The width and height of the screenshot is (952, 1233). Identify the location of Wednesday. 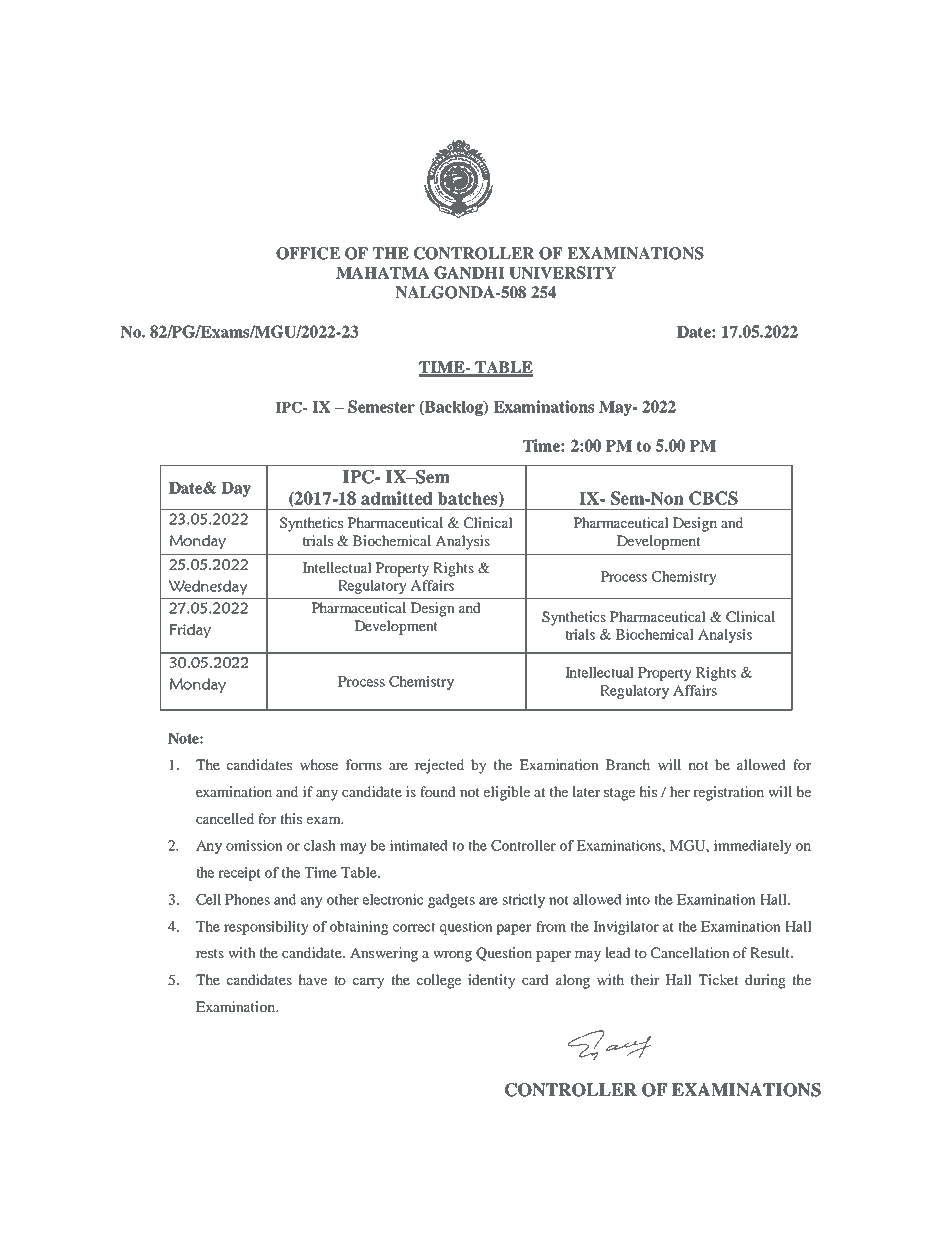
(208, 587).
